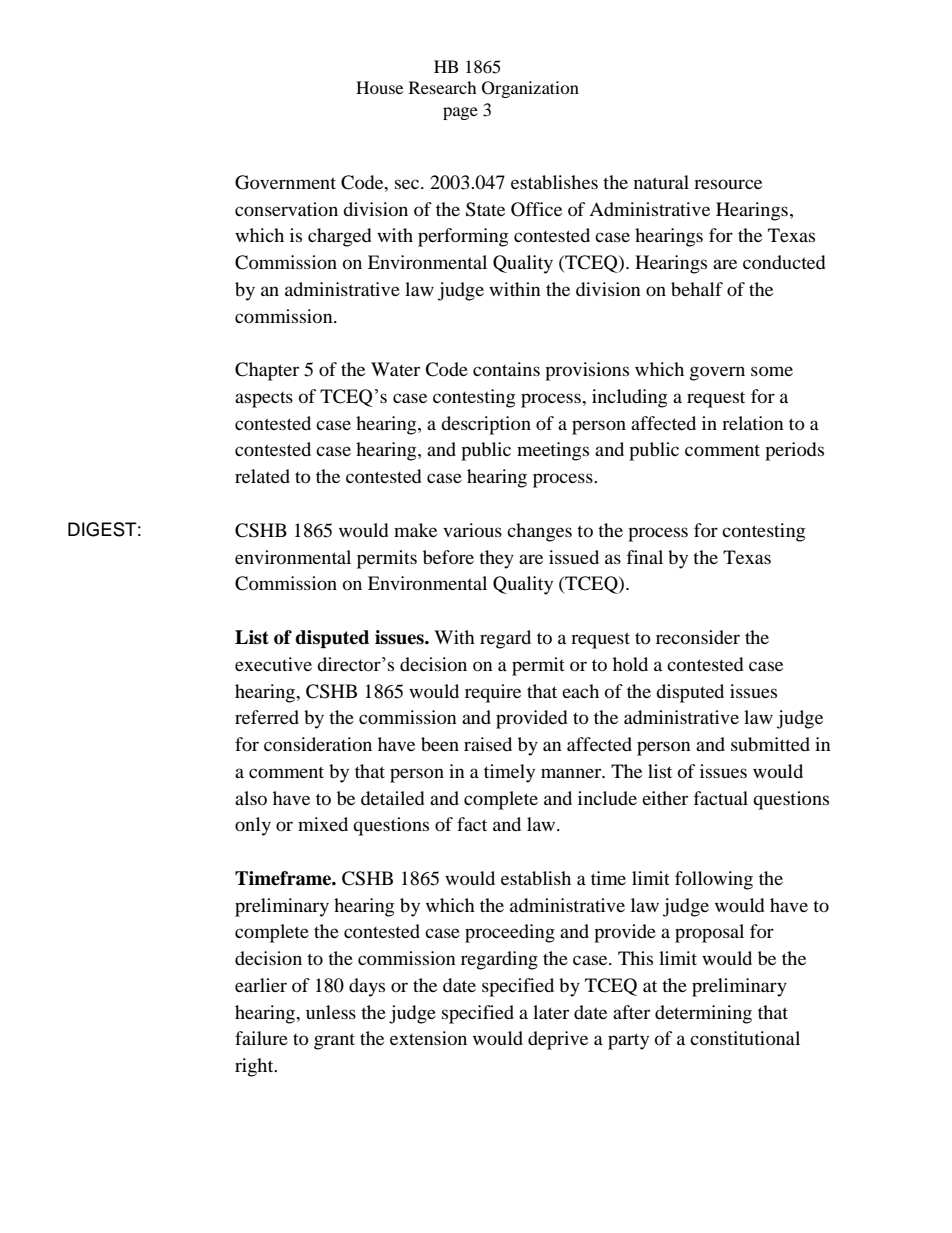  What do you see at coordinates (267, 371) in the screenshot?
I see `Chapter` at bounding box center [267, 371].
